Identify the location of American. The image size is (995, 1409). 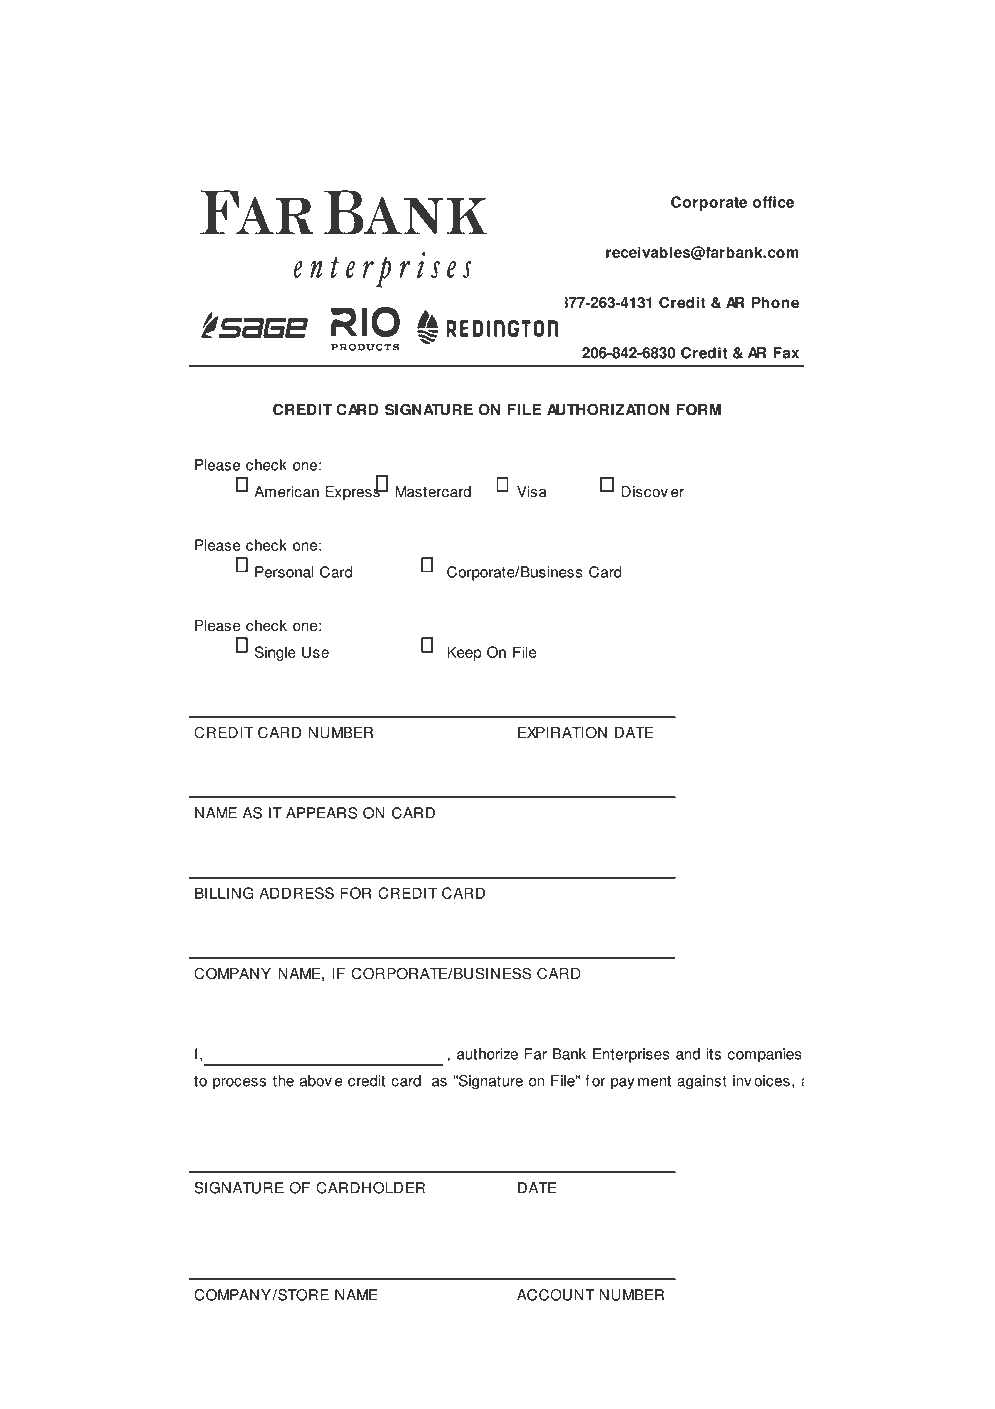
(286, 492).
